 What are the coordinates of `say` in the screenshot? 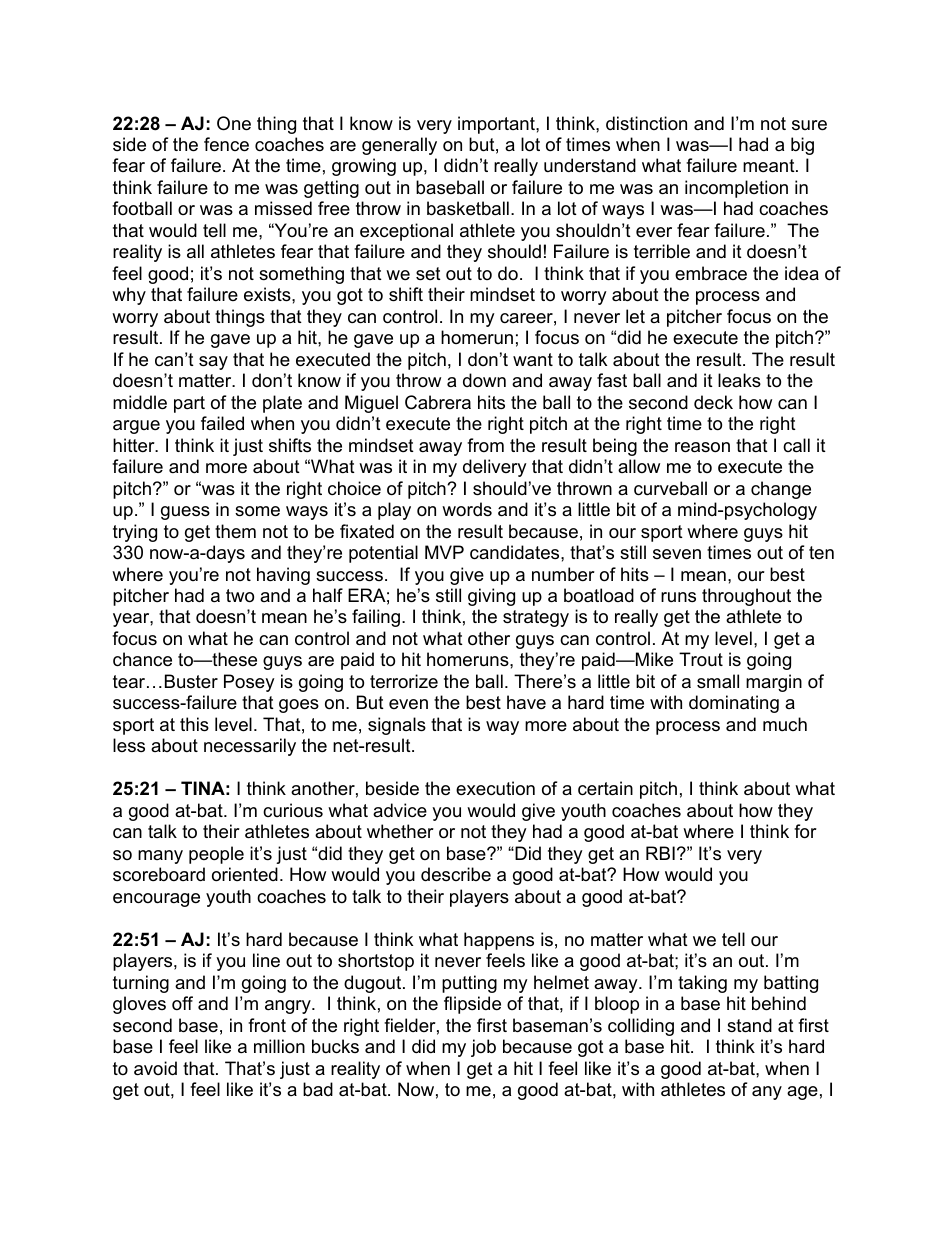 It's located at (213, 363).
